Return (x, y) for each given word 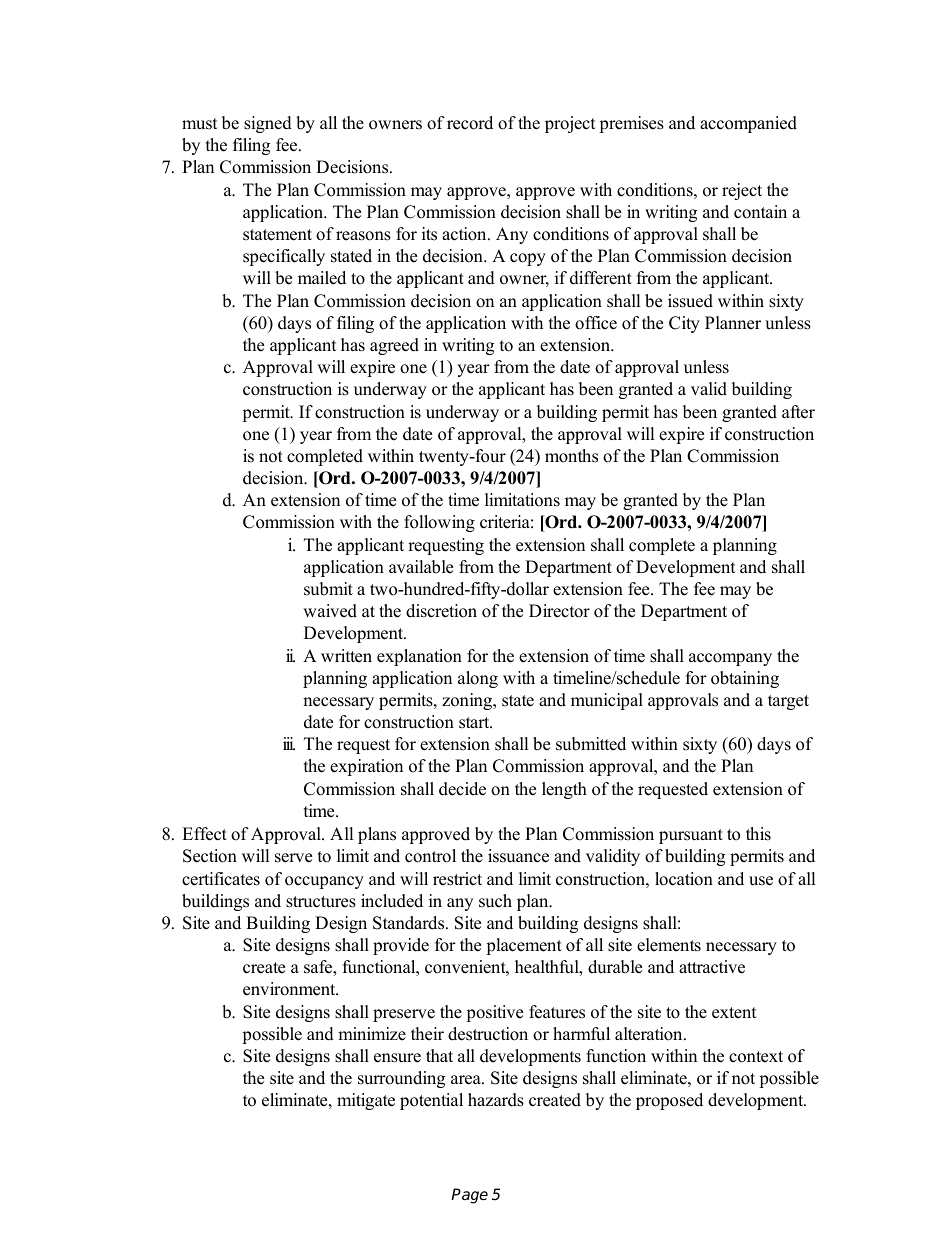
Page (469, 1196)
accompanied (748, 124)
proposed (669, 1101)
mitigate (366, 1101)
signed (268, 124)
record (470, 123)
